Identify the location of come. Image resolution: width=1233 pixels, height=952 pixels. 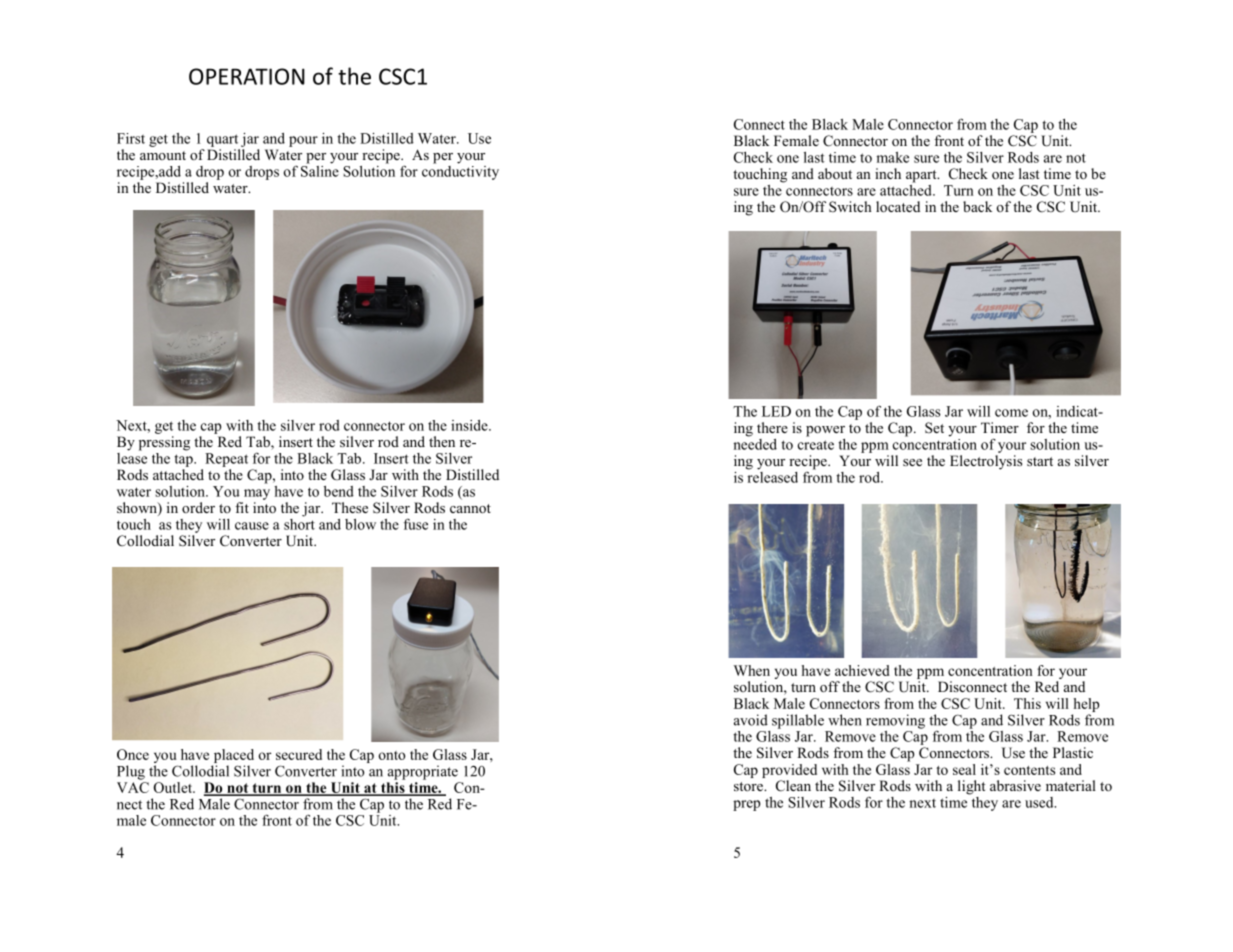
(1011, 413).
